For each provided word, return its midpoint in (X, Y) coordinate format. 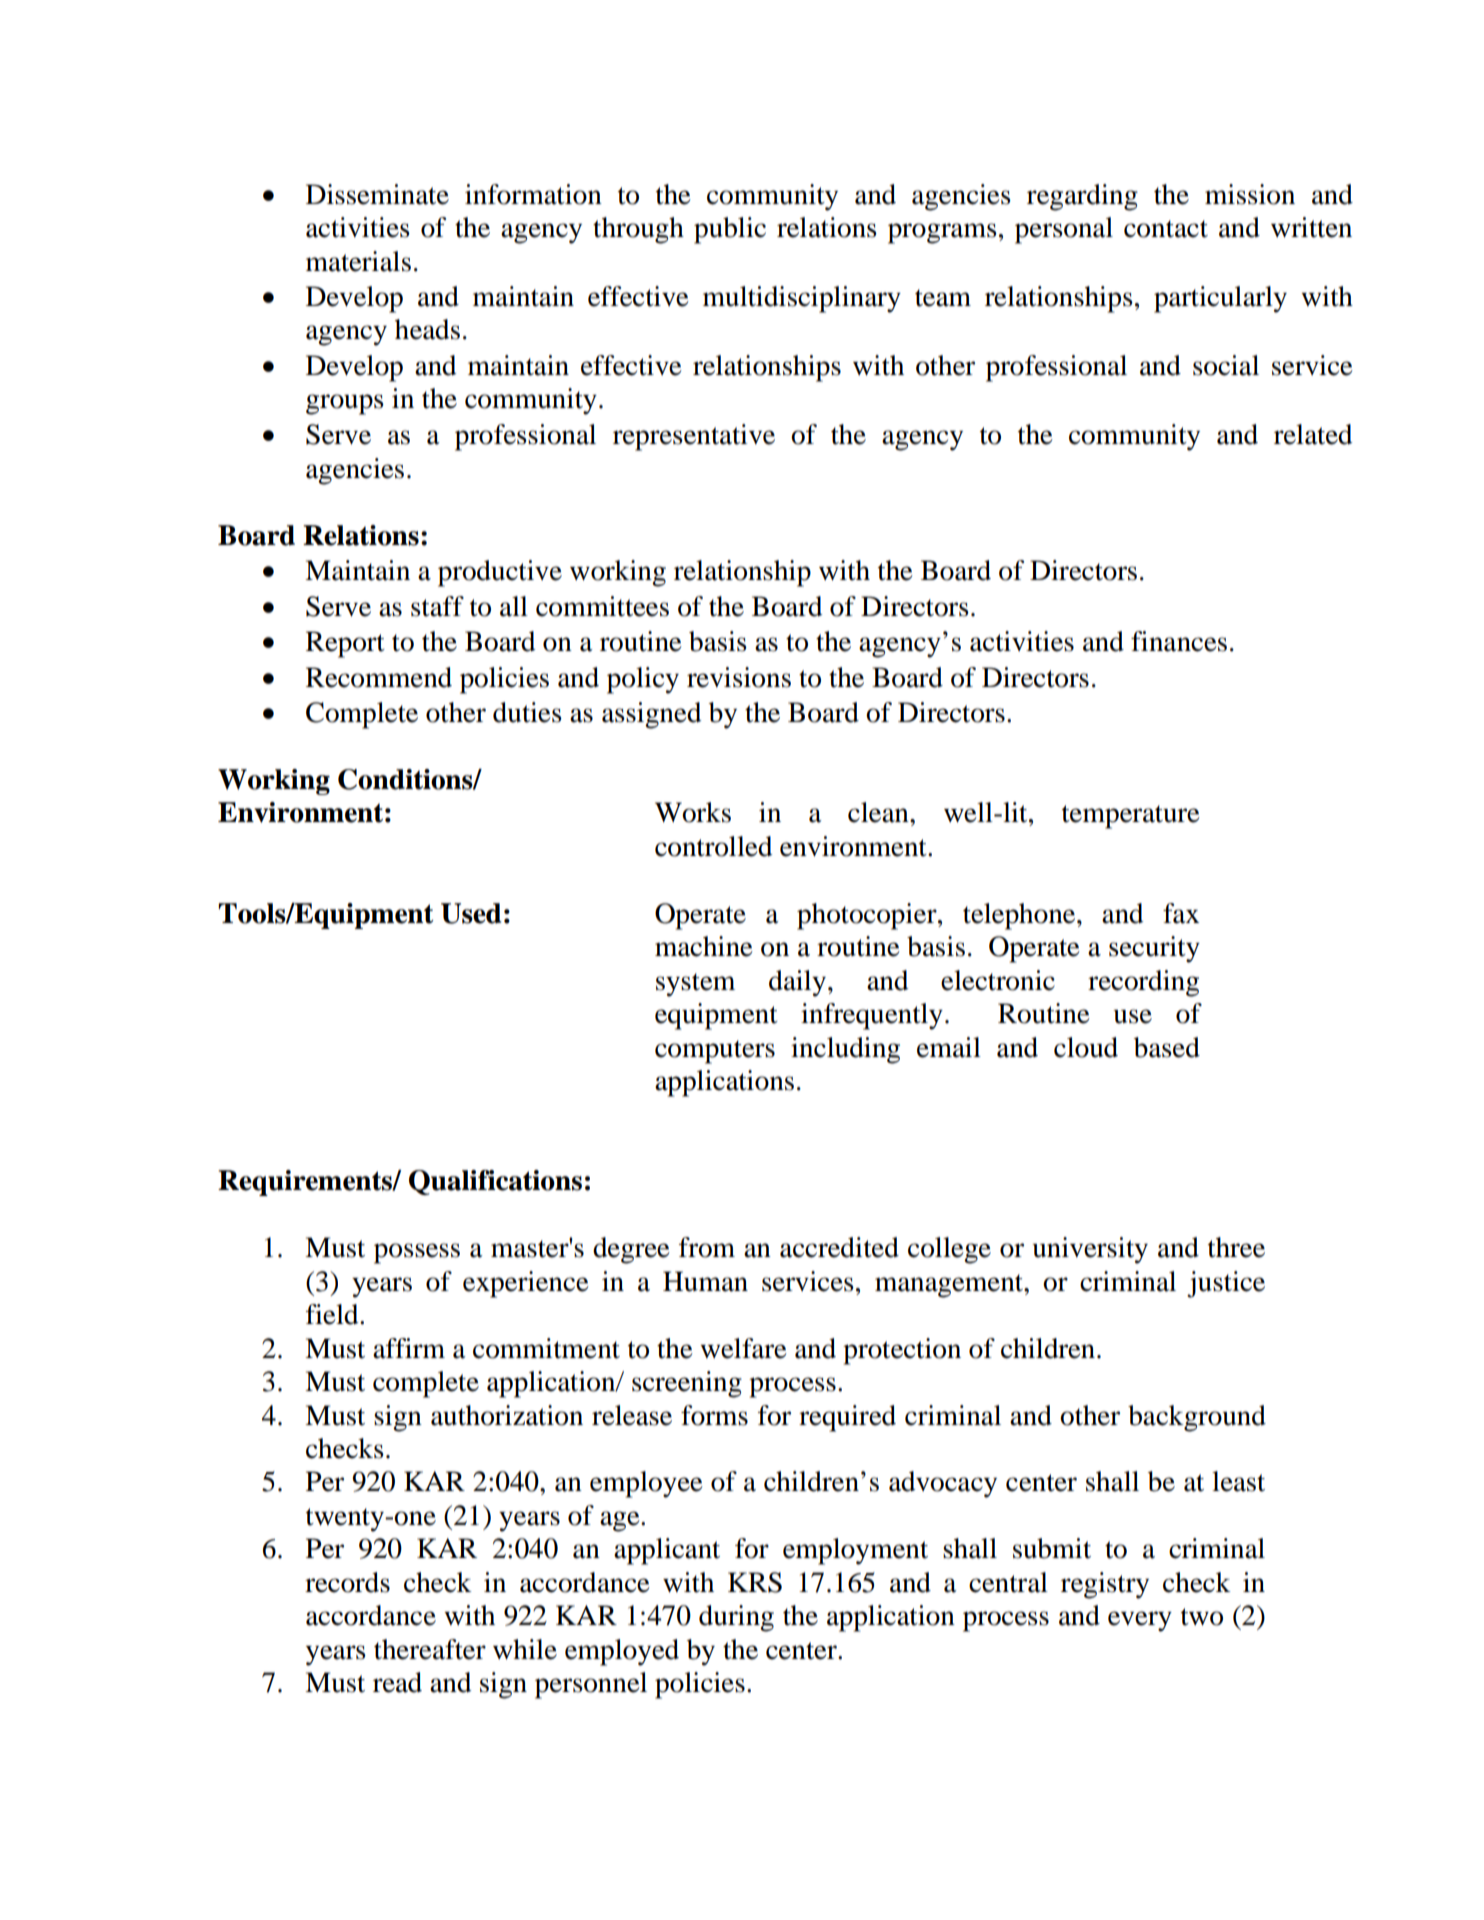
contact (1166, 229)
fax (1181, 913)
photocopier (868, 916)
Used (471, 913)
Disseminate (377, 194)
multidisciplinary (802, 299)
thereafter (430, 1649)
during (736, 1618)
